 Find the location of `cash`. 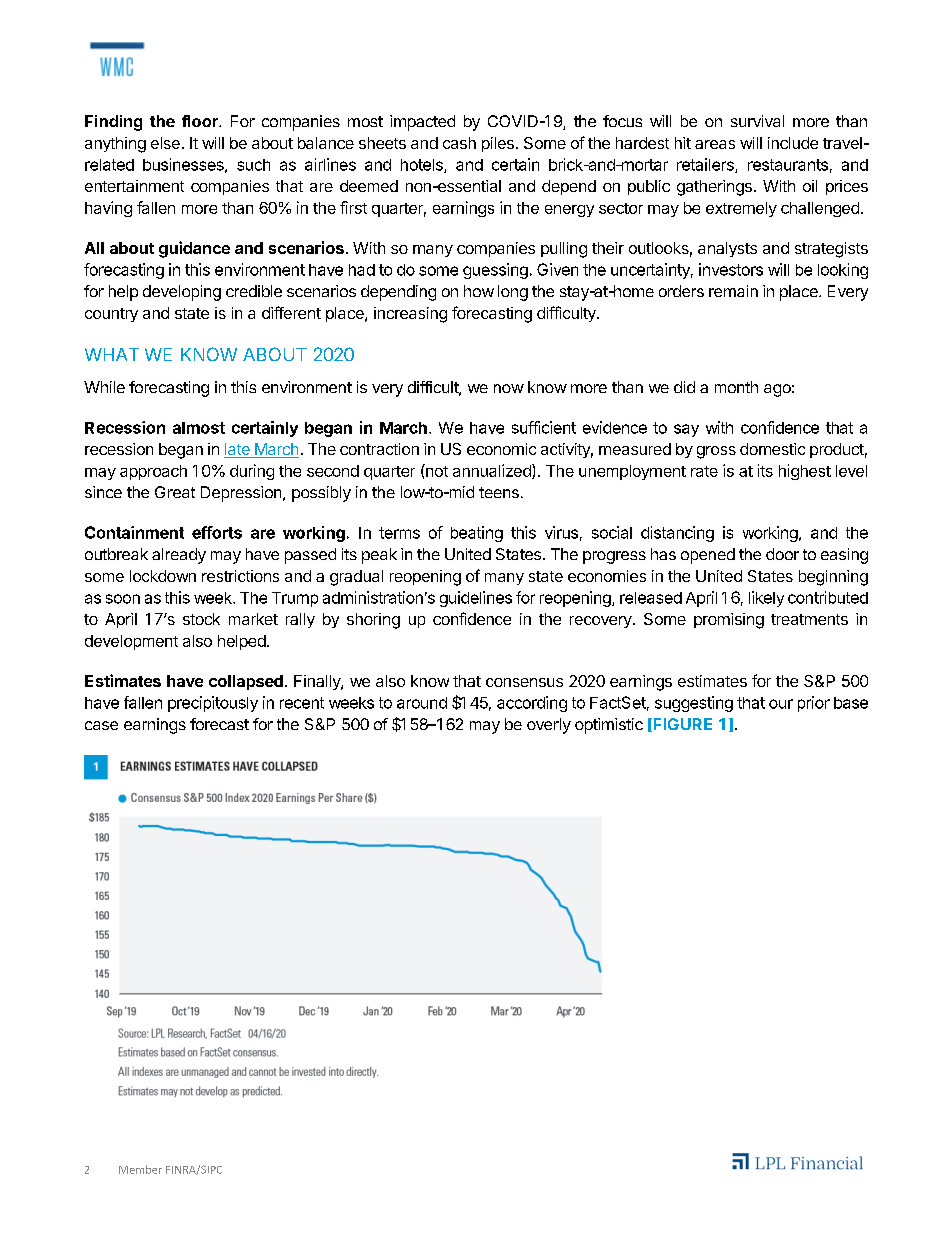

cash is located at coordinates (459, 143).
